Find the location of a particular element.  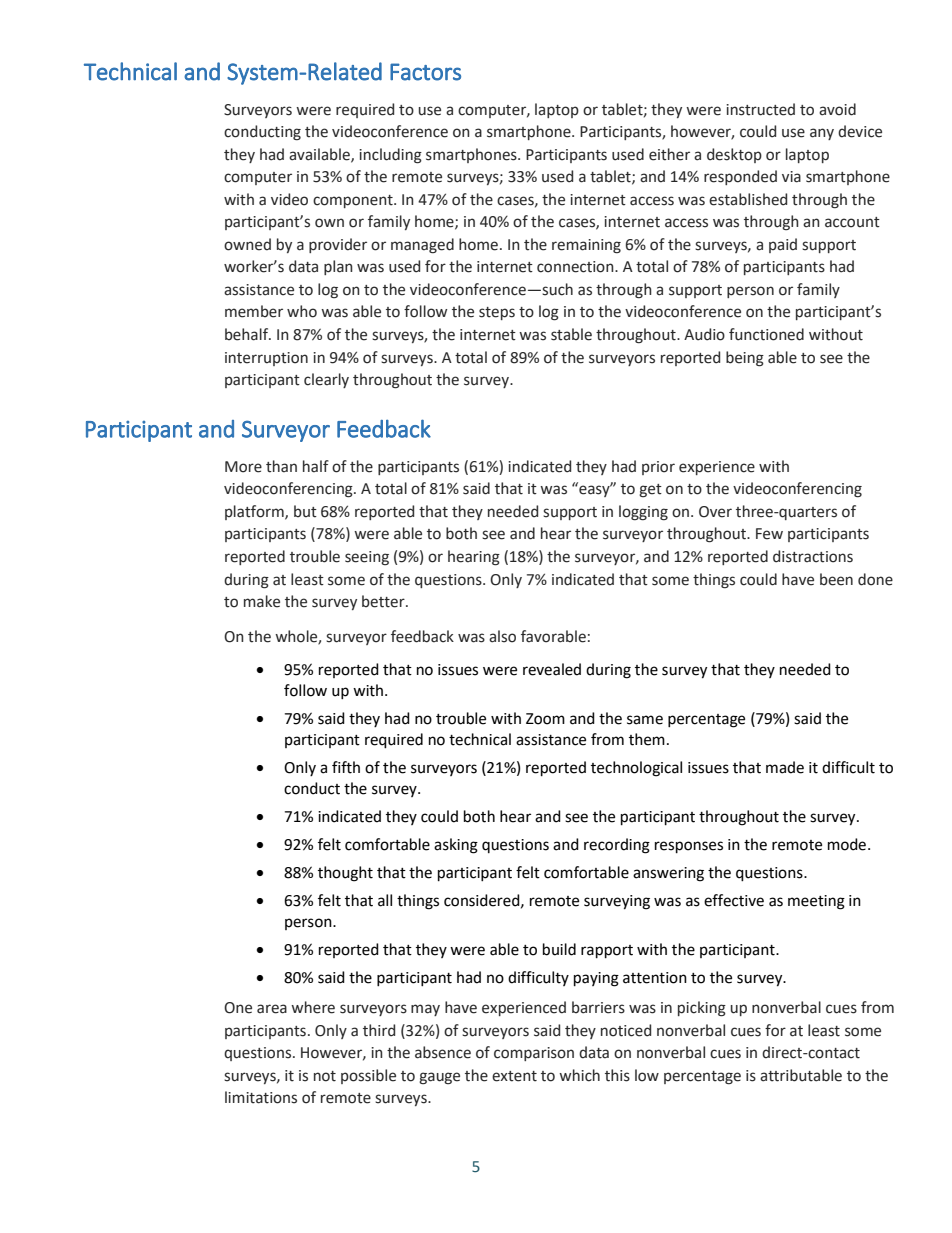

possible is located at coordinates (368, 1076).
